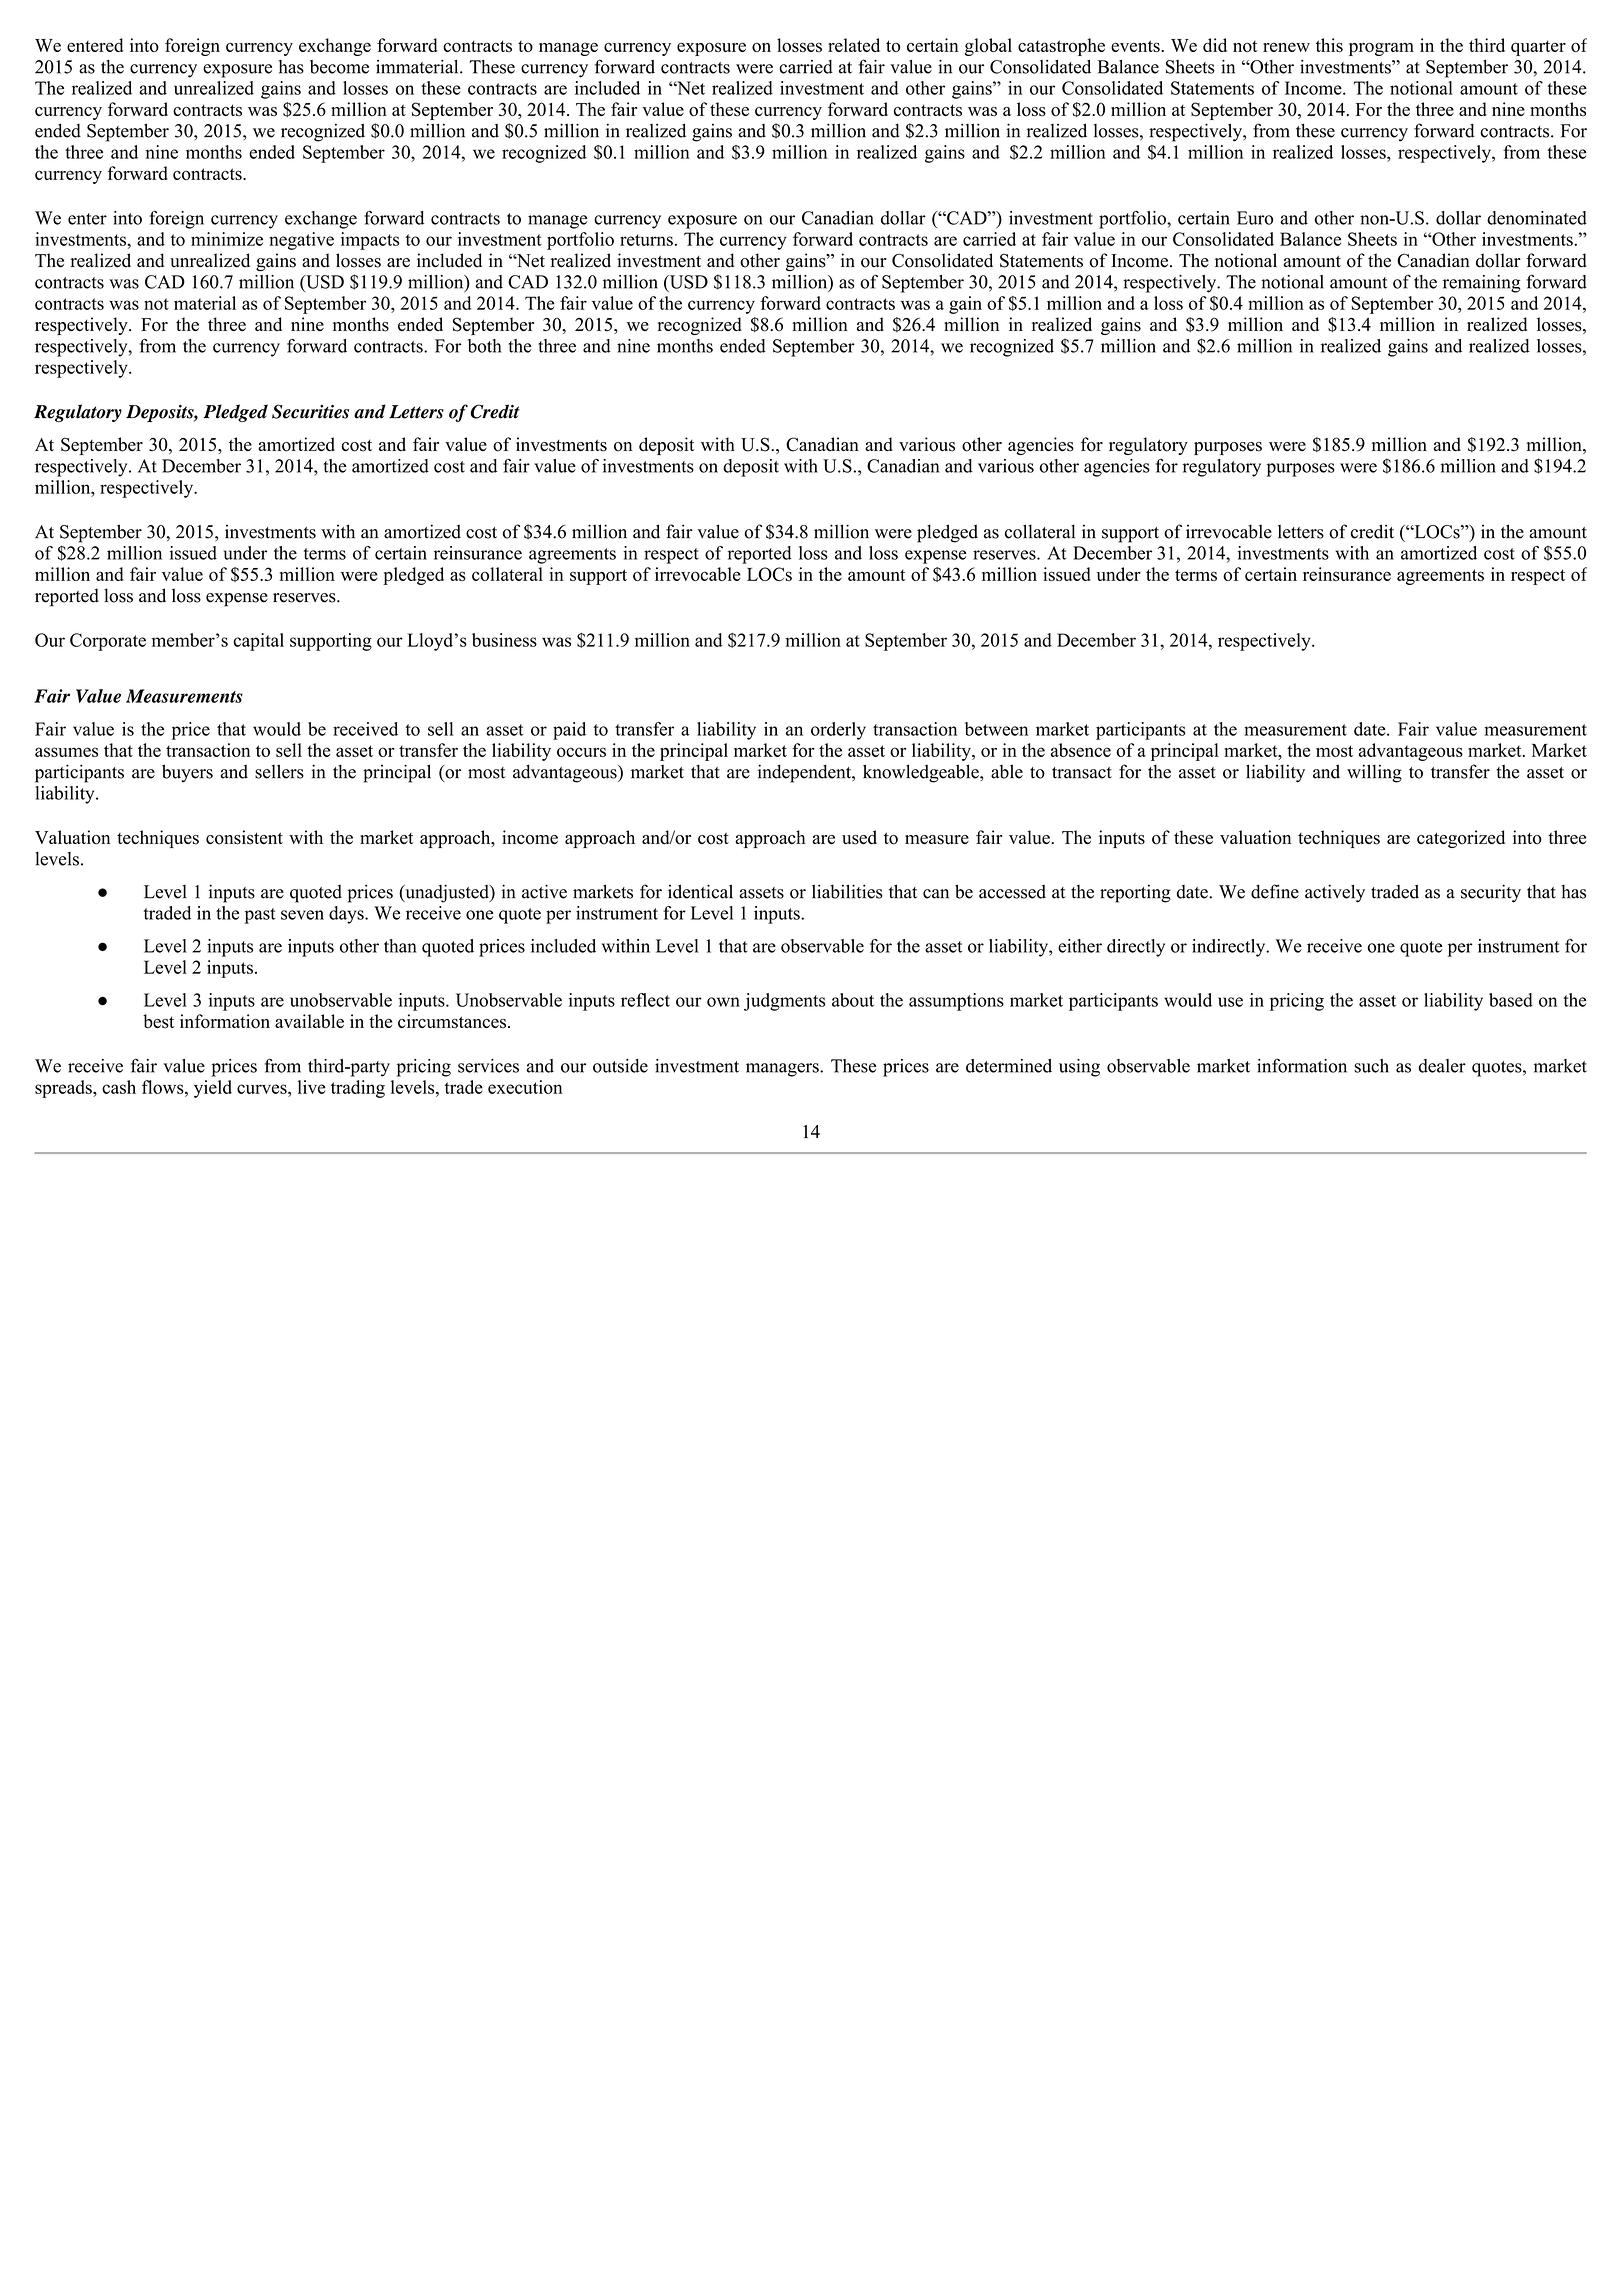 The height and width of the screenshot is (2295, 1622). I want to click on consistent, so click(244, 837).
